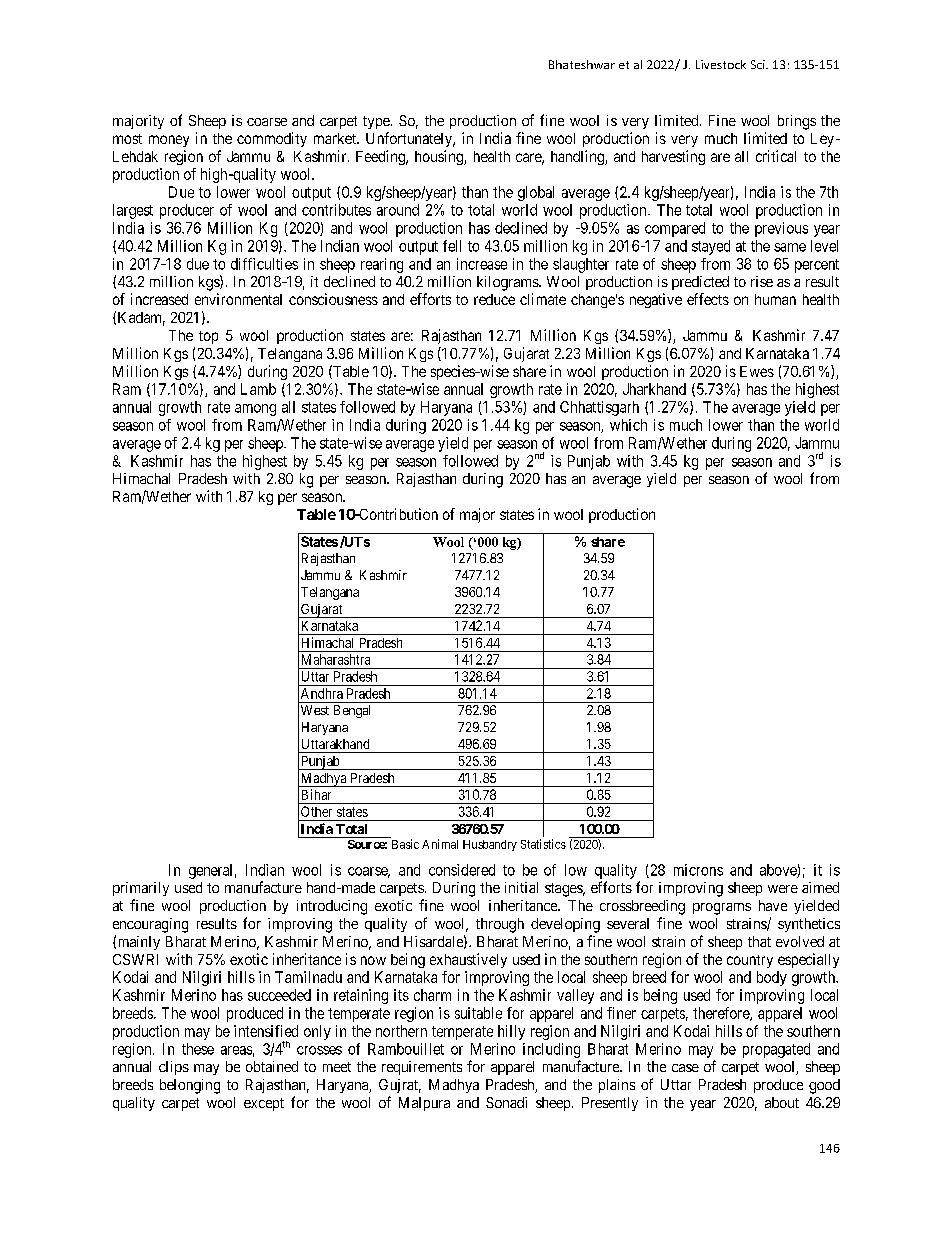 Image resolution: width=952 pixels, height=1233 pixels. I want to click on which, so click(628, 425).
